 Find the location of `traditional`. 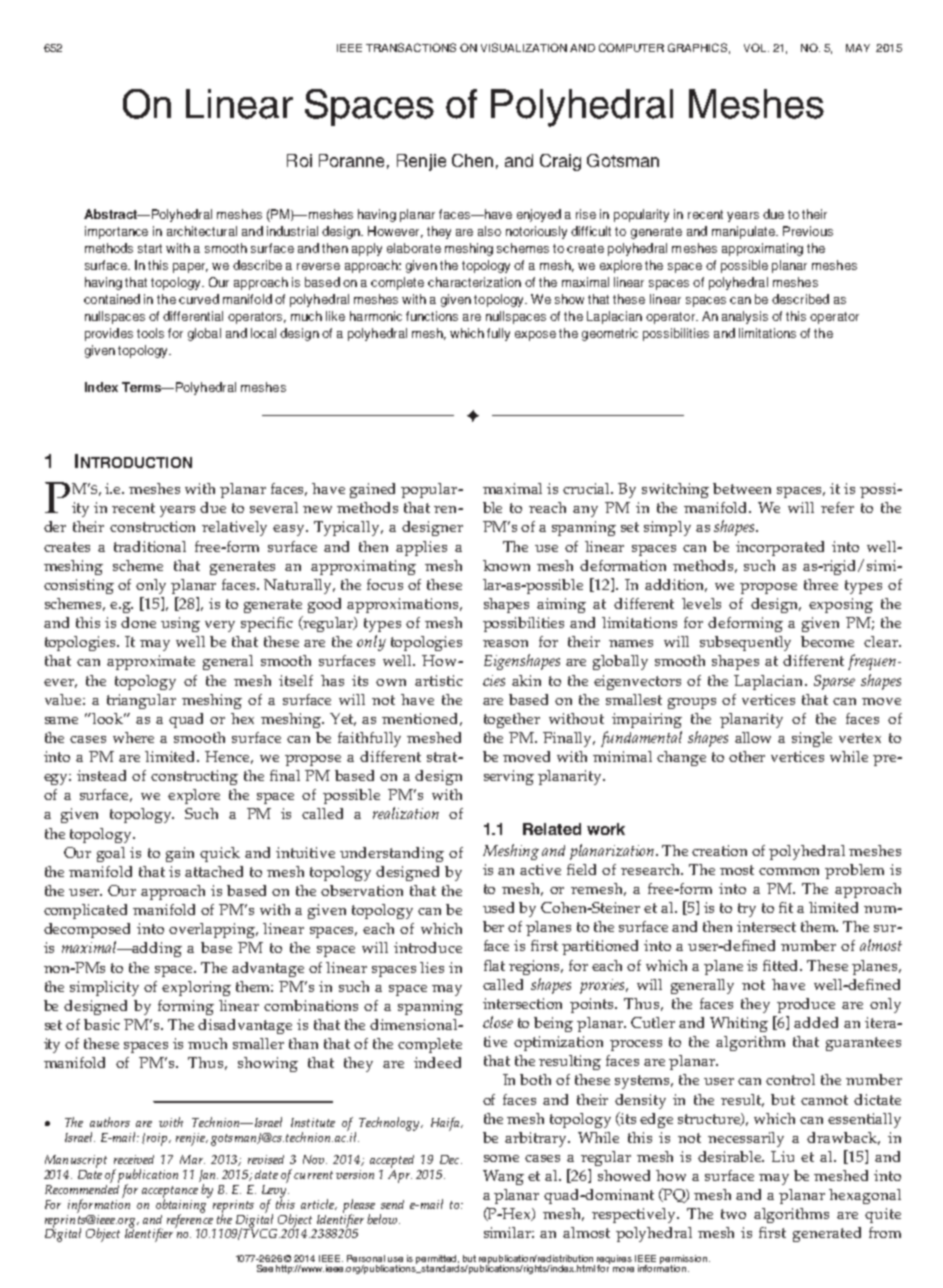

traditional is located at coordinates (150, 546).
